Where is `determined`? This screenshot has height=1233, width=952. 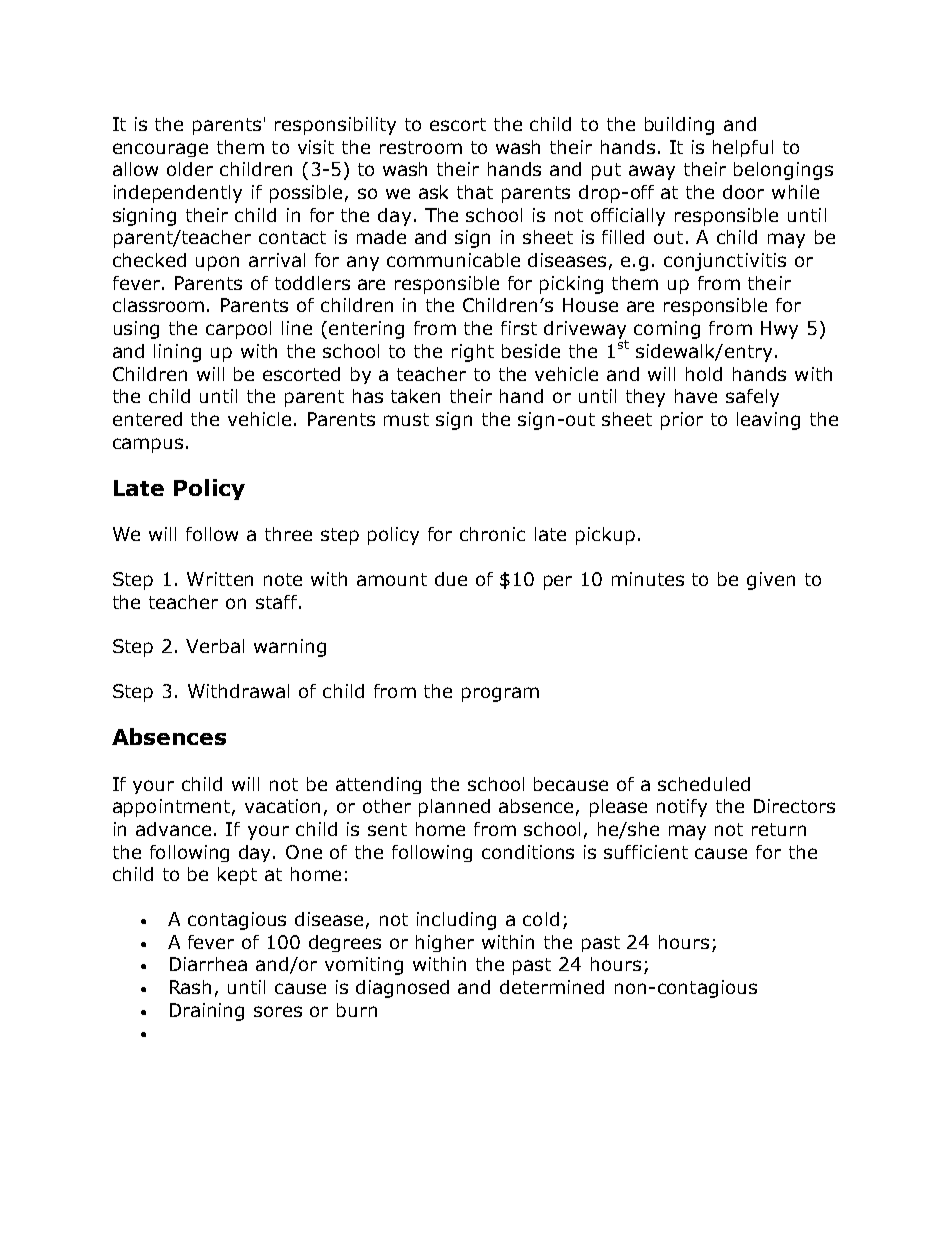
determined is located at coordinates (552, 987).
